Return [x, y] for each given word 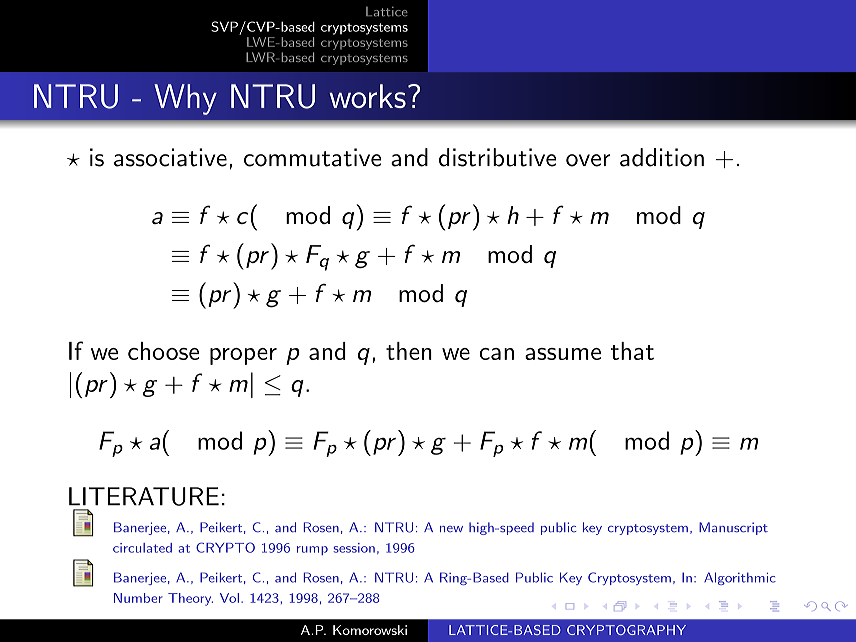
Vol [229, 598]
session [354, 548]
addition [662, 157]
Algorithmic [740, 578]
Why [185, 99]
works [367, 96]
